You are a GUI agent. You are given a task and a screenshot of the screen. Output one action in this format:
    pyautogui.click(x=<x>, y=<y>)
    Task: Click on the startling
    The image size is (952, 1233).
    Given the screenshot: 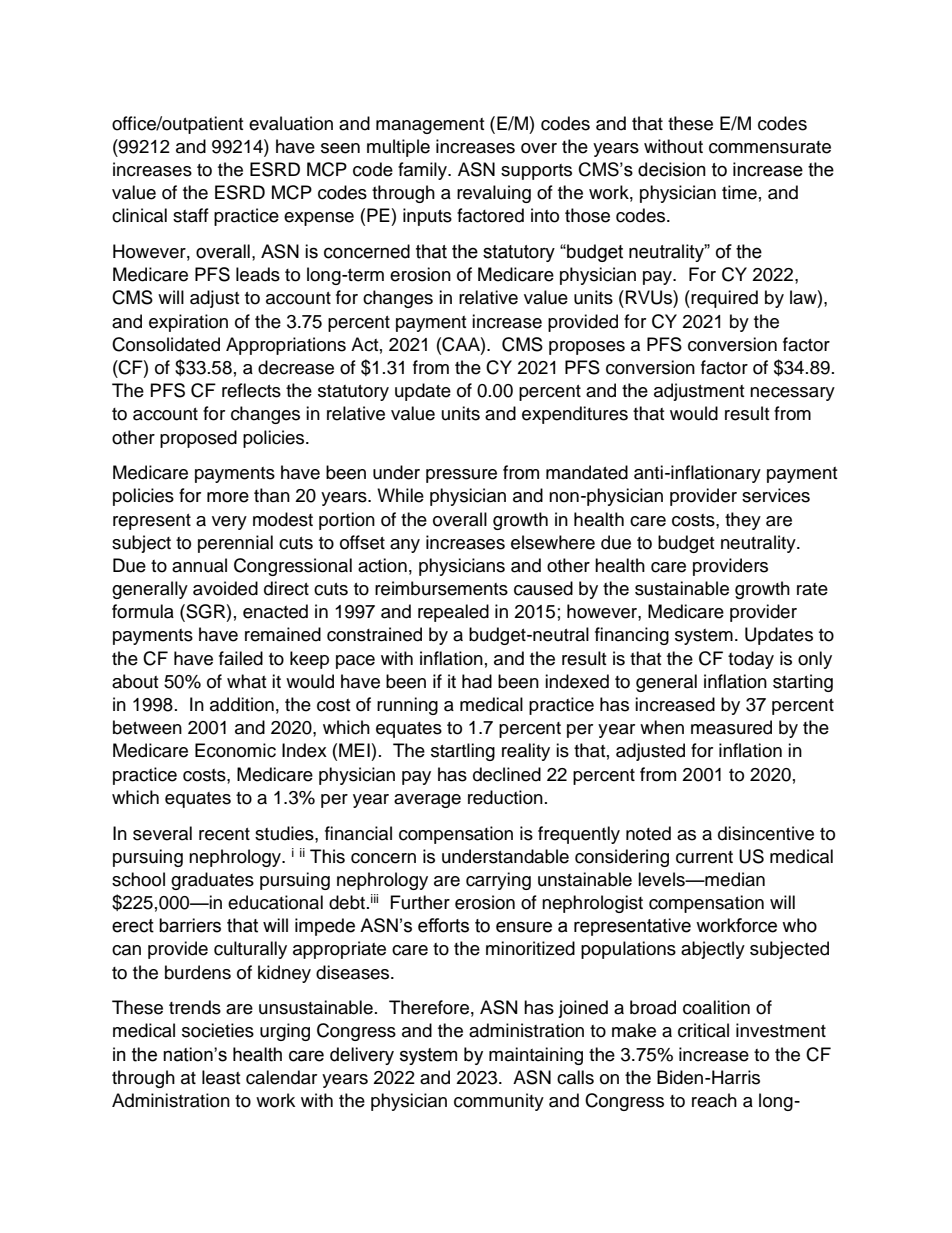 What is the action you would take?
    pyautogui.click(x=463, y=752)
